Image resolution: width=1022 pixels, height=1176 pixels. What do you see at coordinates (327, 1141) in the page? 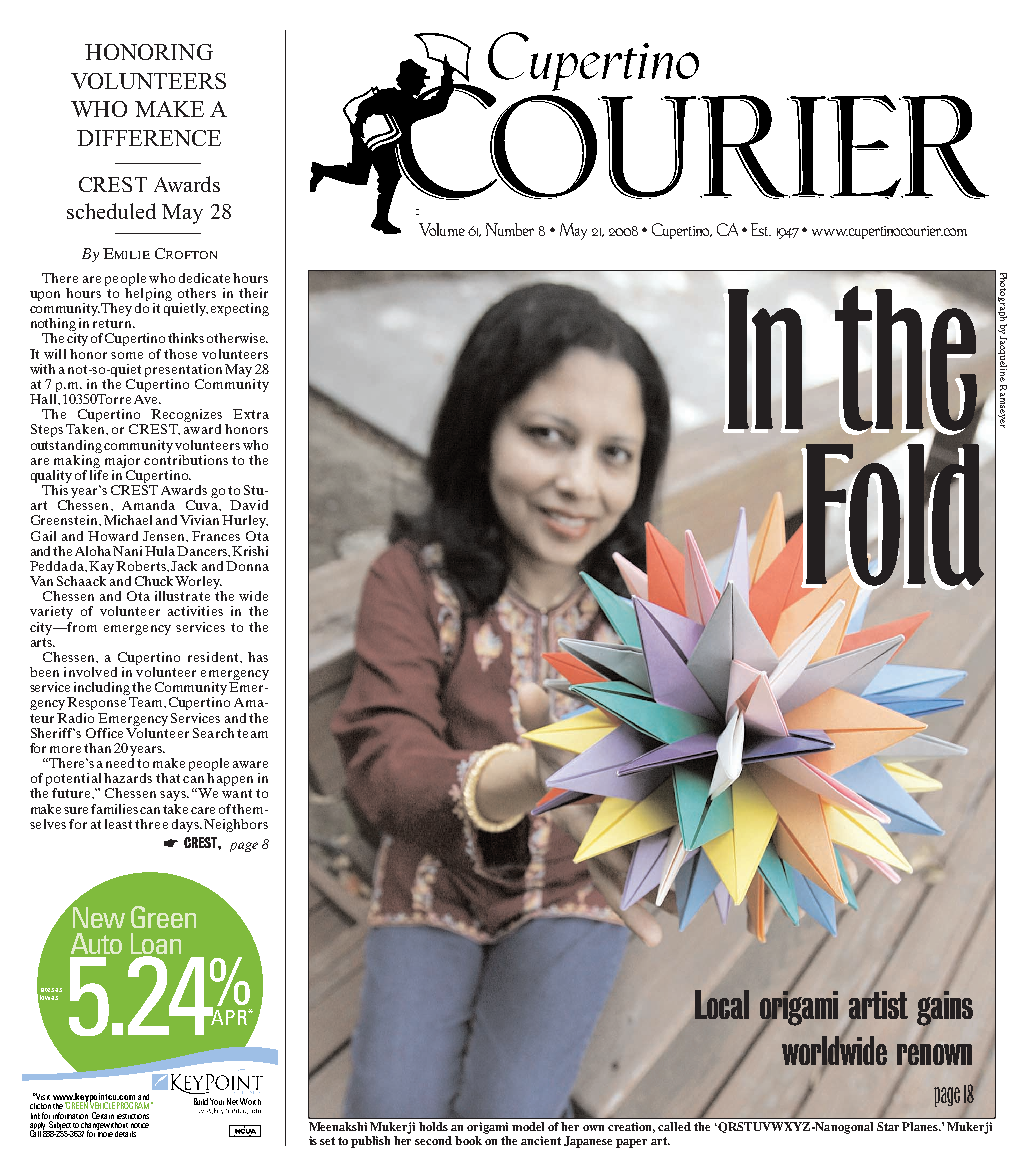
I see `set` at bounding box center [327, 1141].
